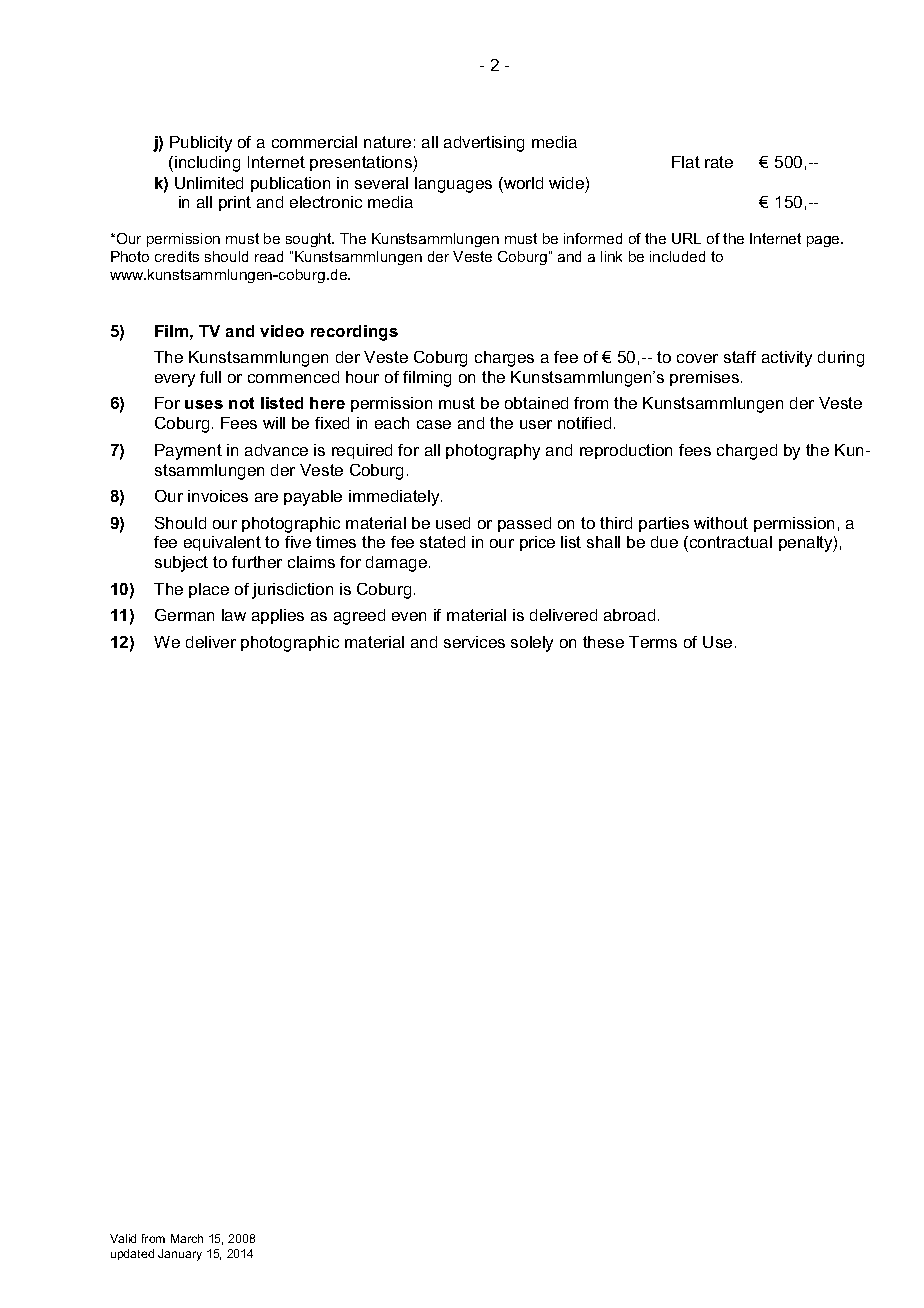 This image has height=1308, width=924. Describe the element at coordinates (187, 1238) in the image. I see `March` at that location.
